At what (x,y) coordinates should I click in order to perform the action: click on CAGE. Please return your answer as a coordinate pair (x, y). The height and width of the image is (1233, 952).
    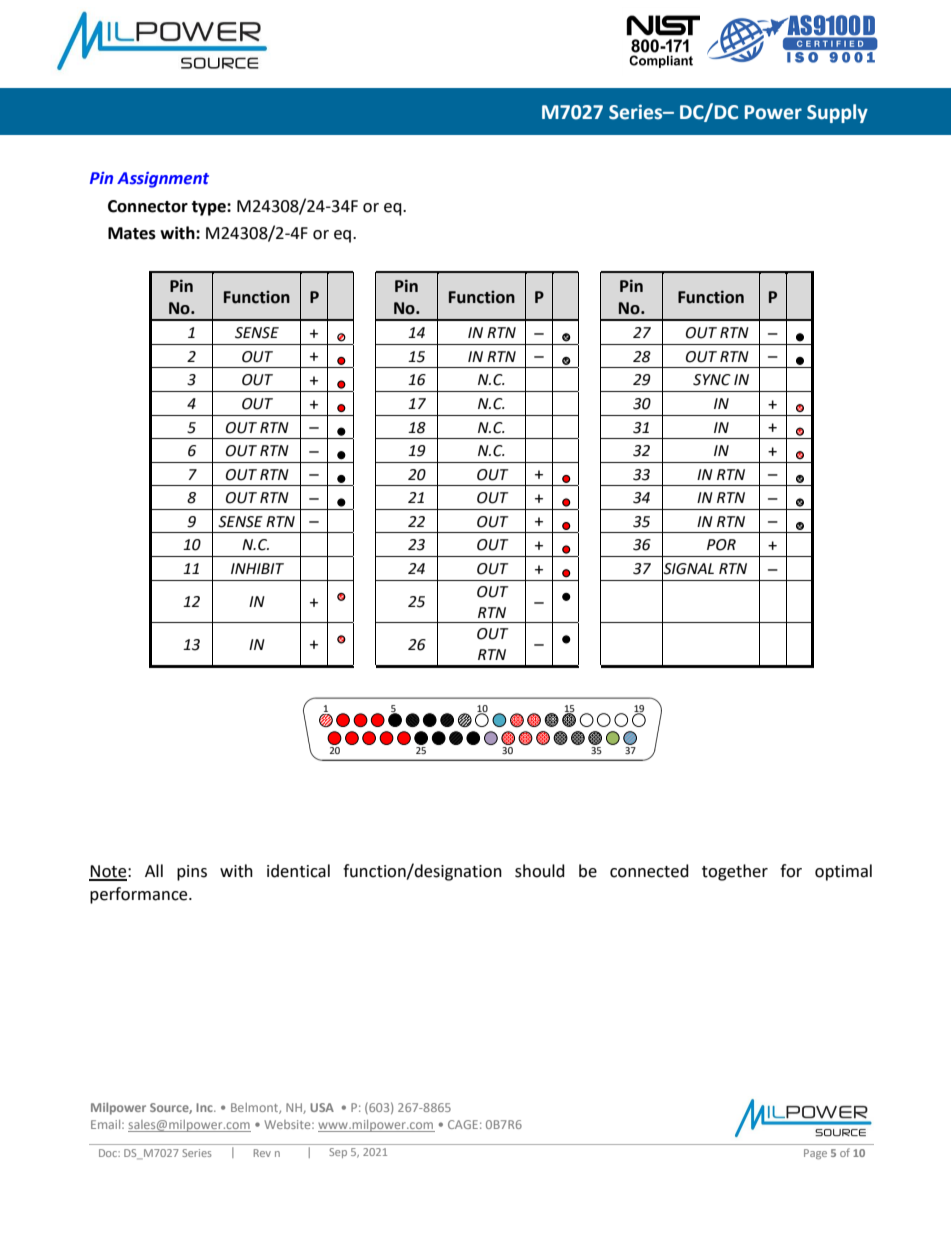
    Looking at the image, I should click on (463, 1124).
